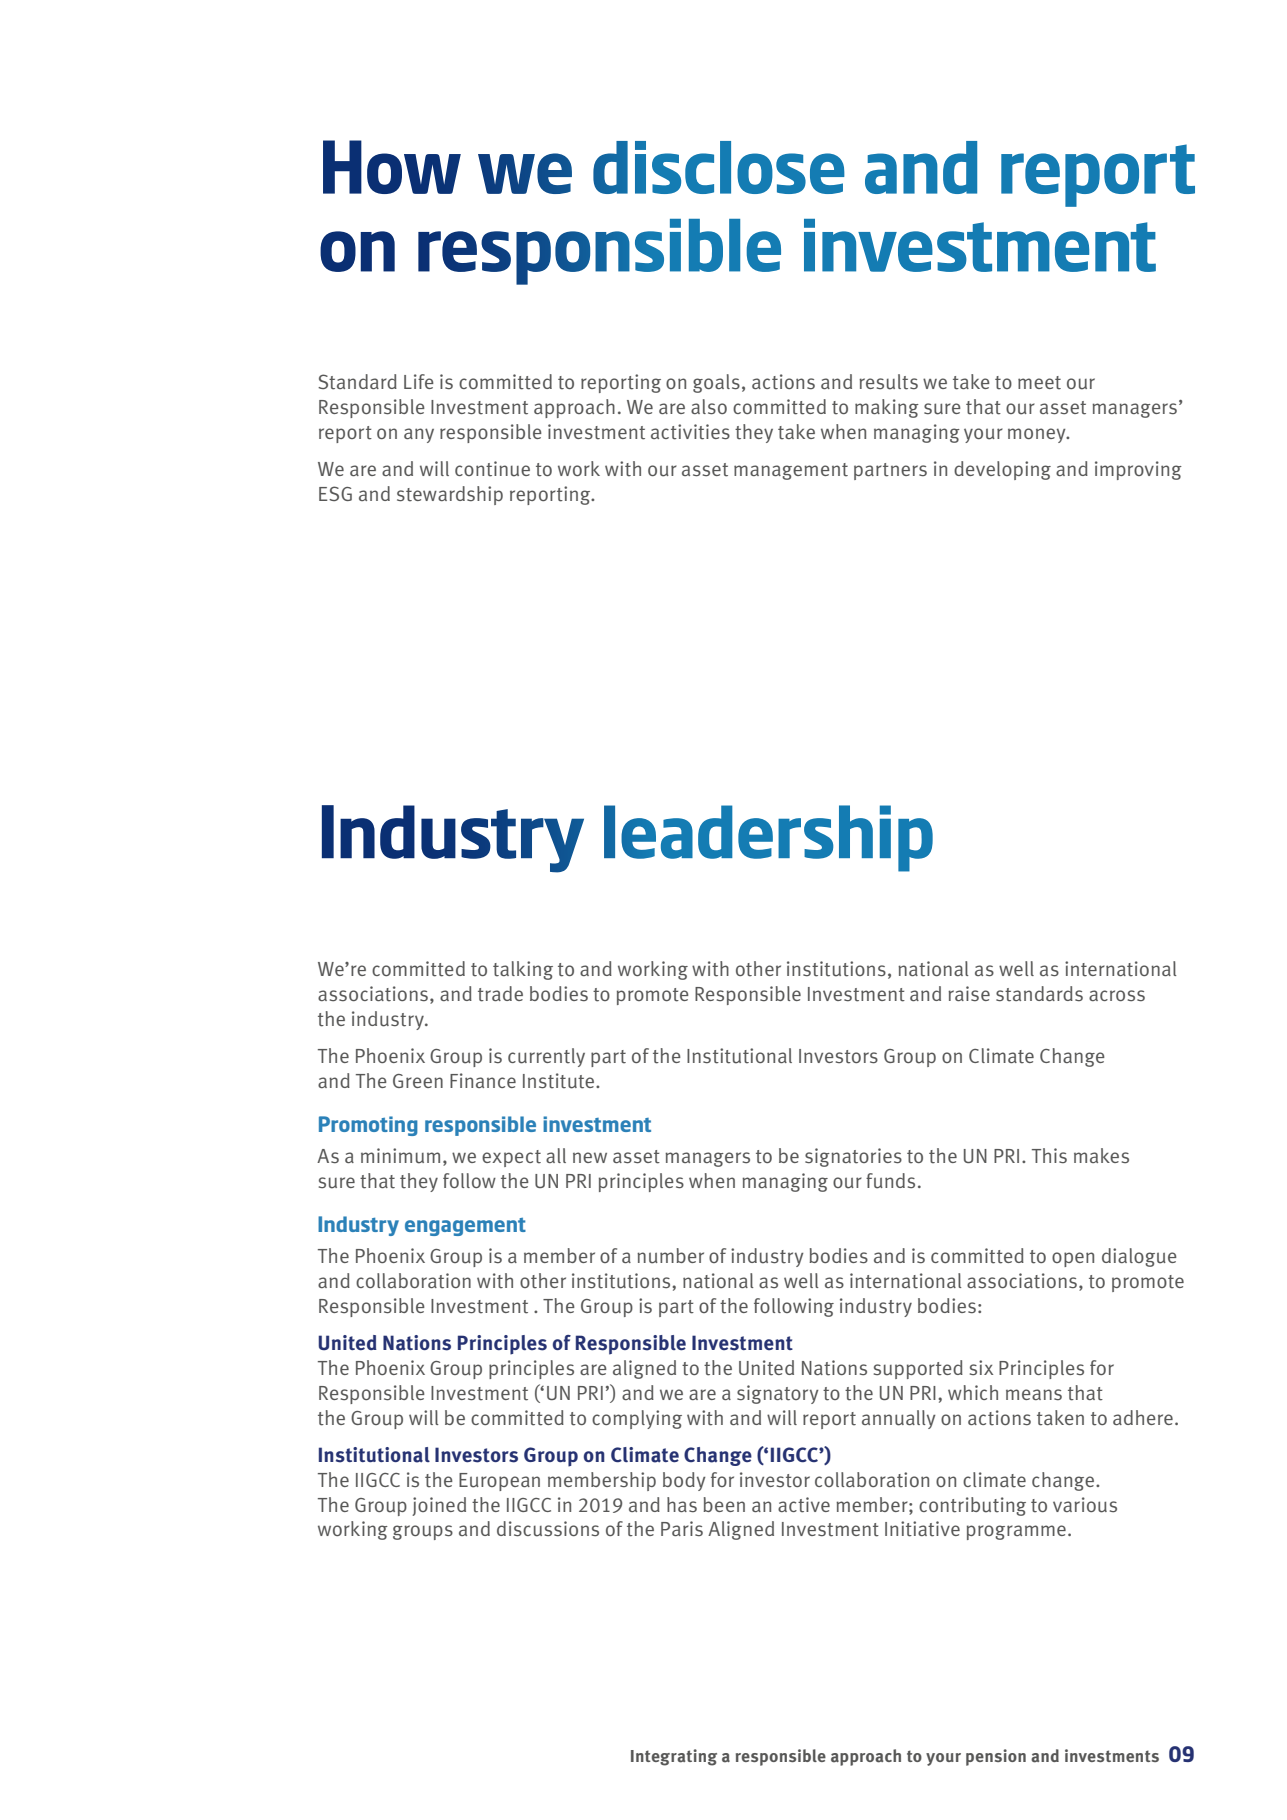 This image has height=1820, width=1287. What do you see at coordinates (768, 838) in the image?
I see `leadership` at bounding box center [768, 838].
